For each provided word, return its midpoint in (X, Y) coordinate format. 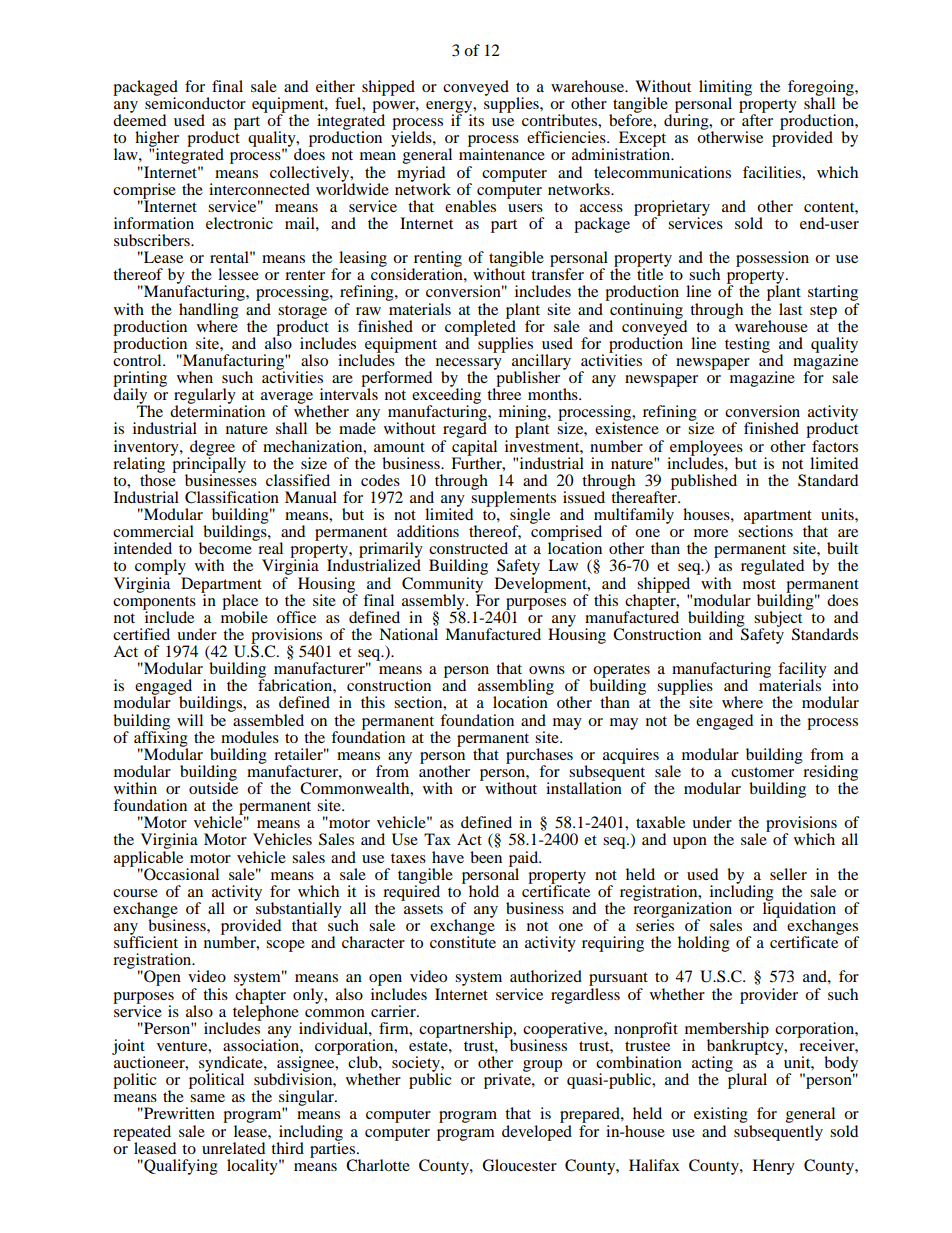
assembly (434, 603)
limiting (725, 89)
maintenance (502, 153)
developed (537, 1131)
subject (778, 620)
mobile (244, 616)
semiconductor (195, 102)
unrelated (233, 1148)
